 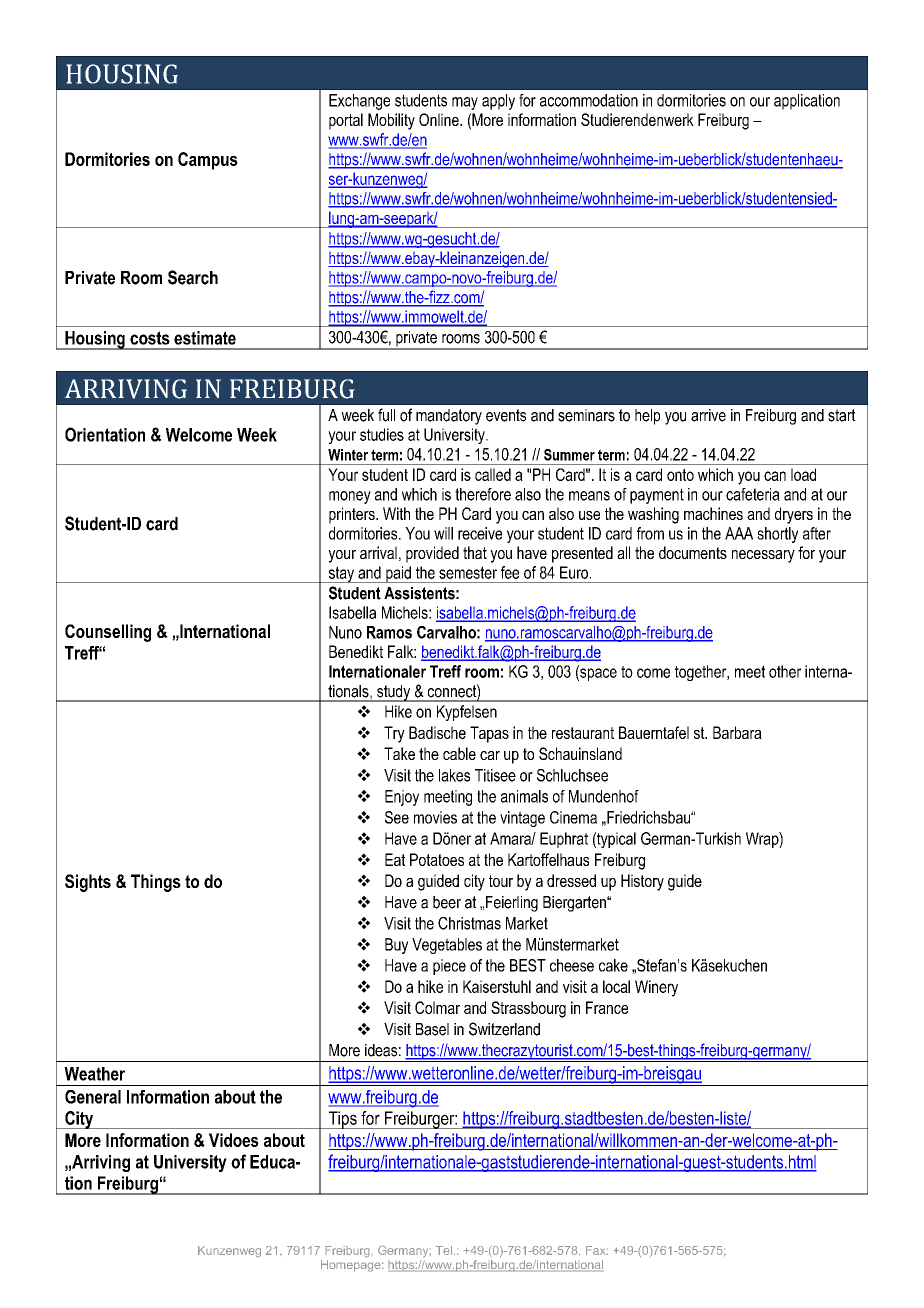 I want to click on France, so click(x=607, y=1007).
